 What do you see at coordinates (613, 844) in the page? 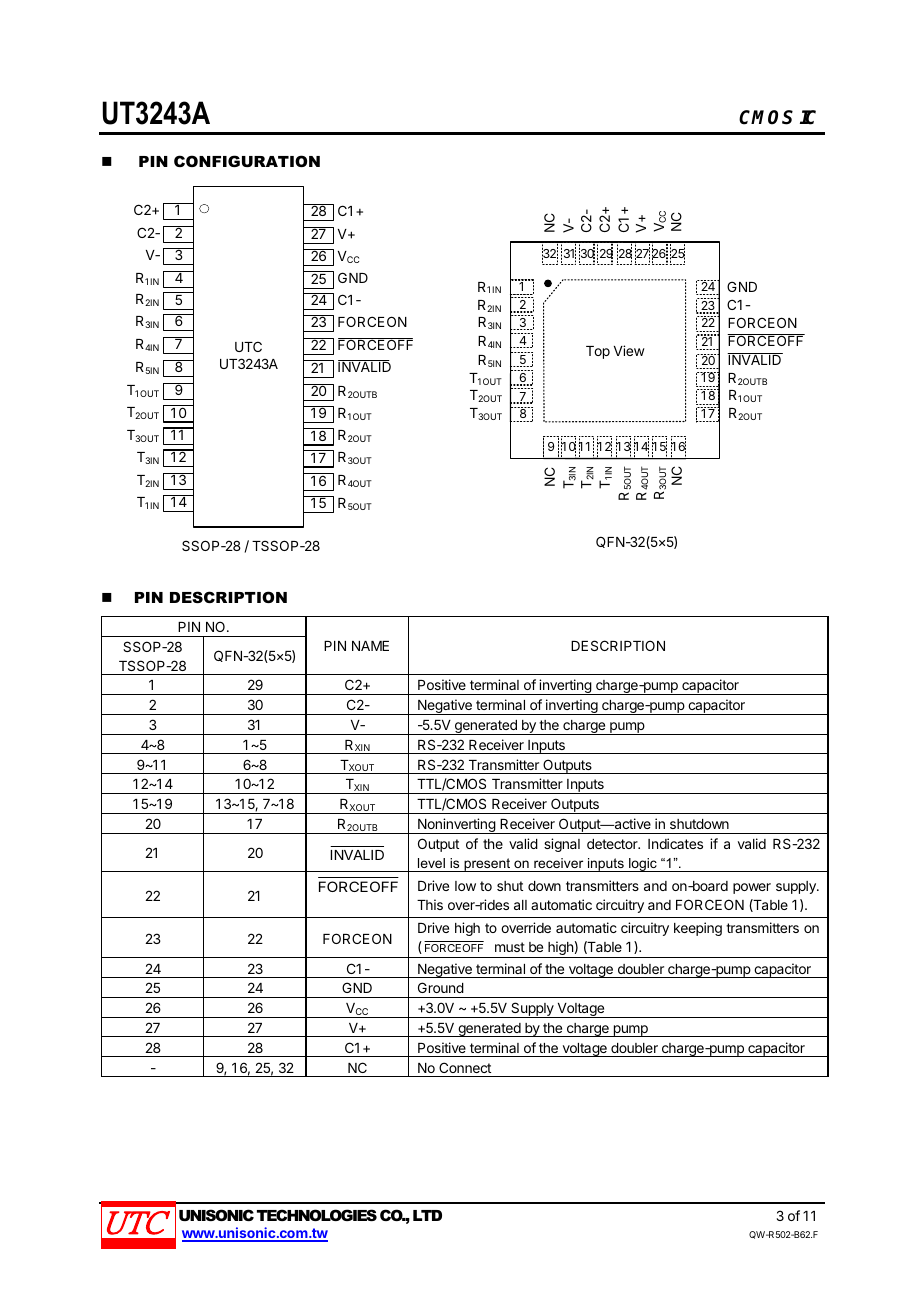
I see `detector` at bounding box center [613, 844].
